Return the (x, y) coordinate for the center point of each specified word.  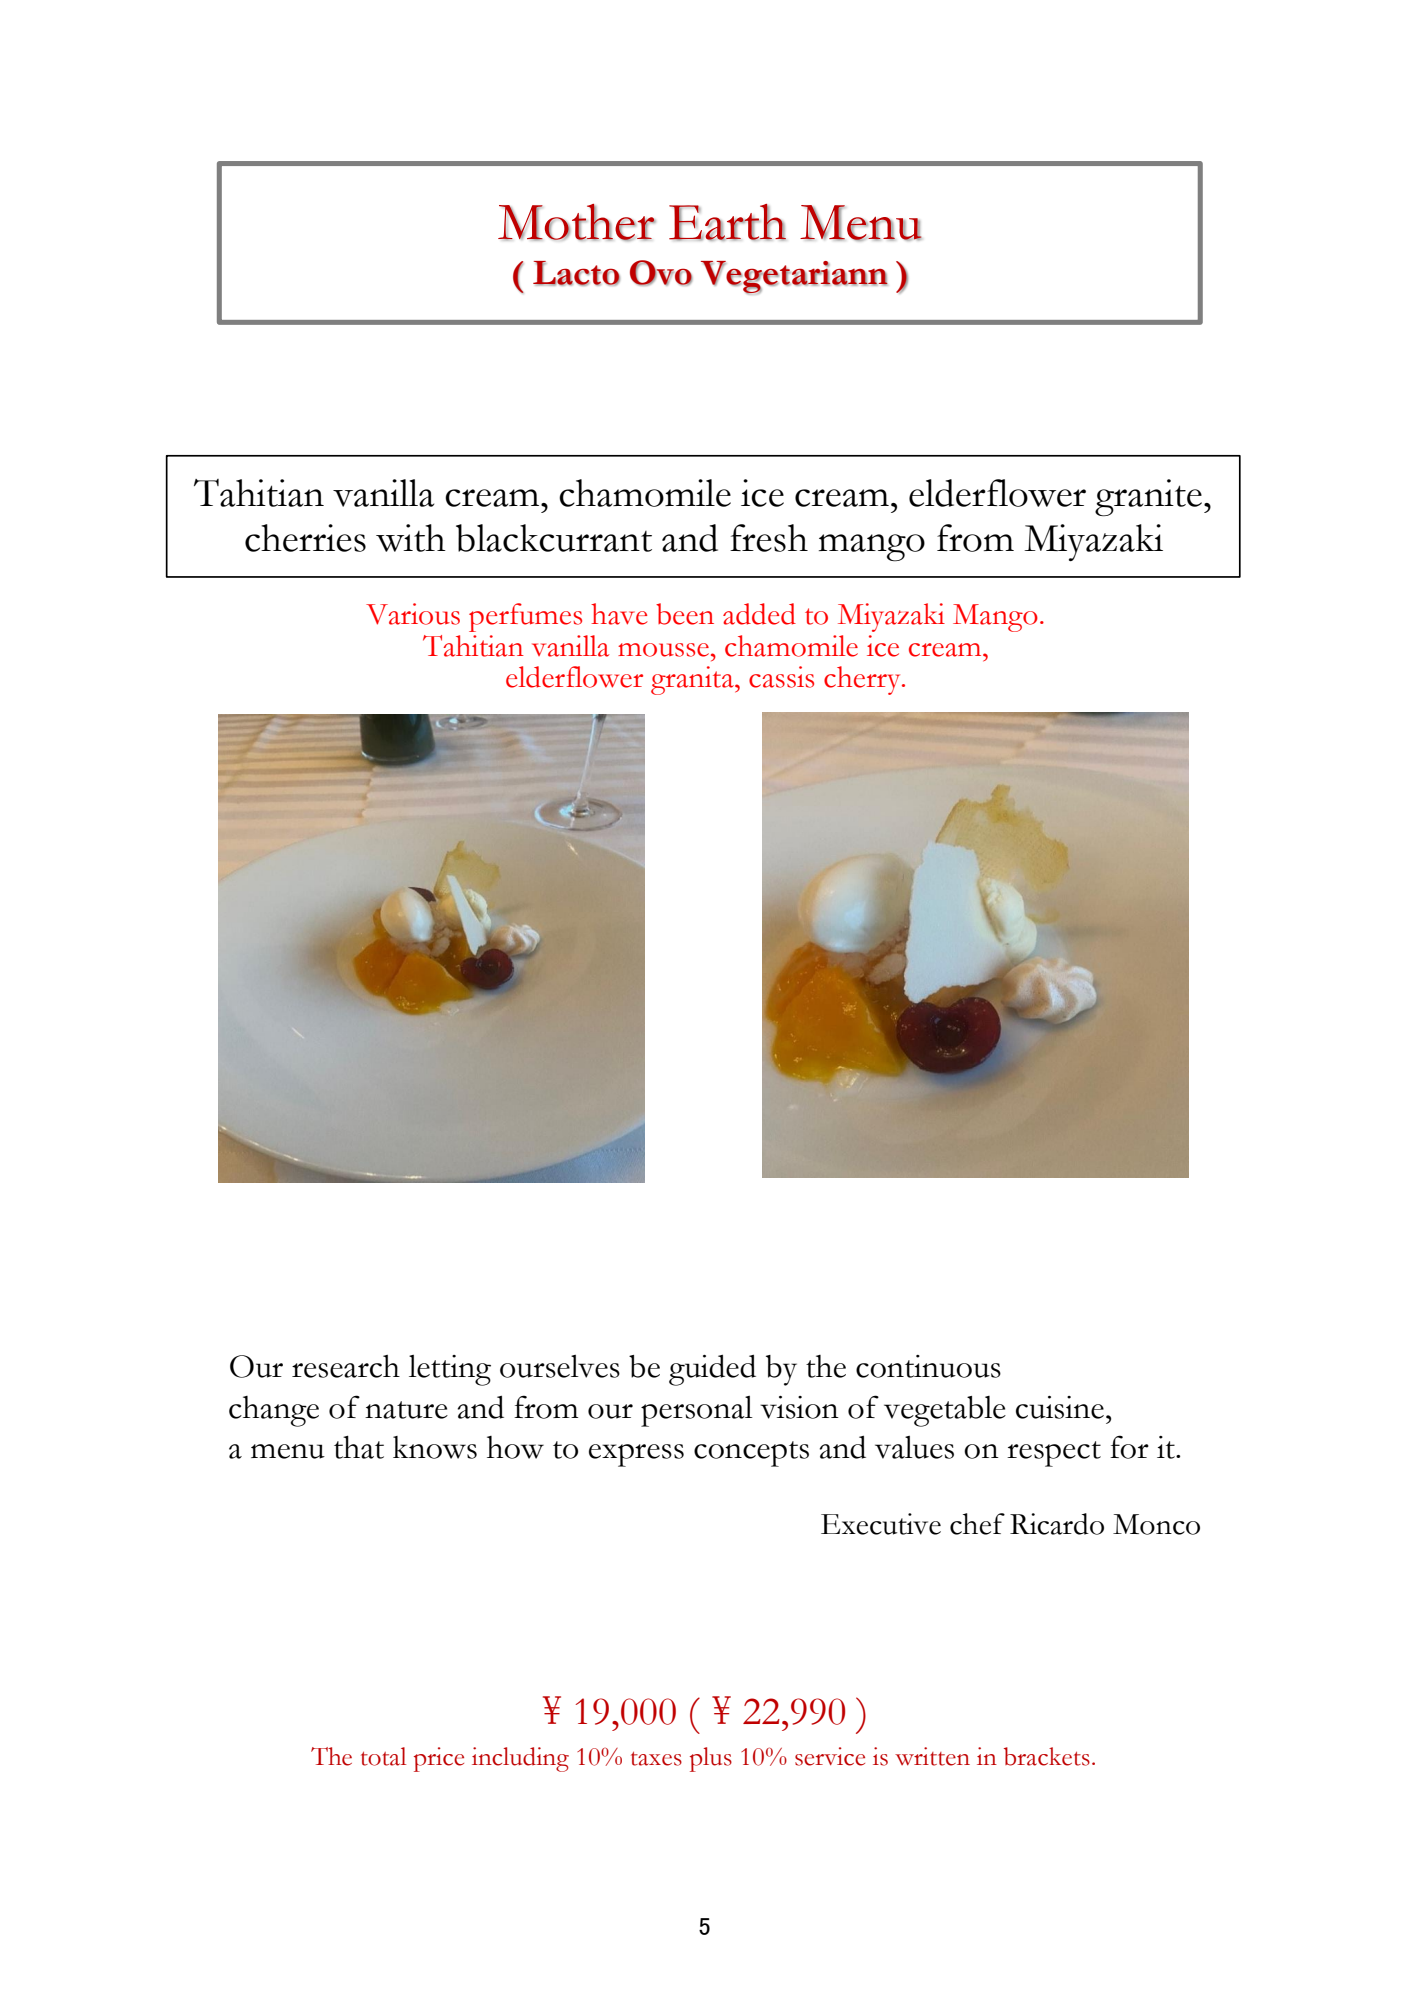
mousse (663, 650)
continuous (928, 1366)
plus (711, 1759)
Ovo (661, 273)
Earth (727, 222)
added (759, 614)
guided (712, 1370)
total (383, 1756)
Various (413, 614)
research (346, 1366)
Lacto (576, 273)
